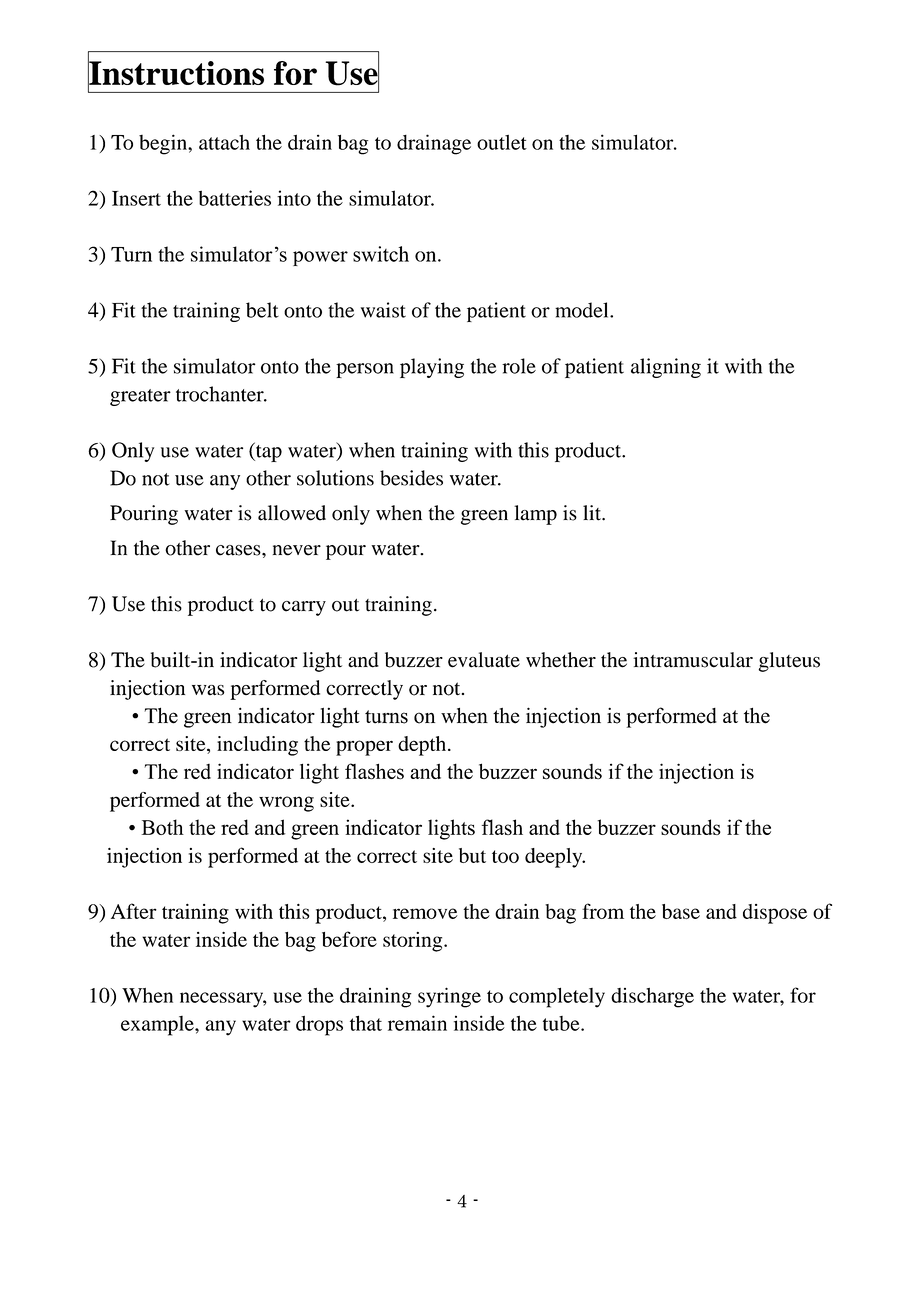  What do you see at coordinates (502, 142) in the screenshot?
I see `outlet` at bounding box center [502, 142].
